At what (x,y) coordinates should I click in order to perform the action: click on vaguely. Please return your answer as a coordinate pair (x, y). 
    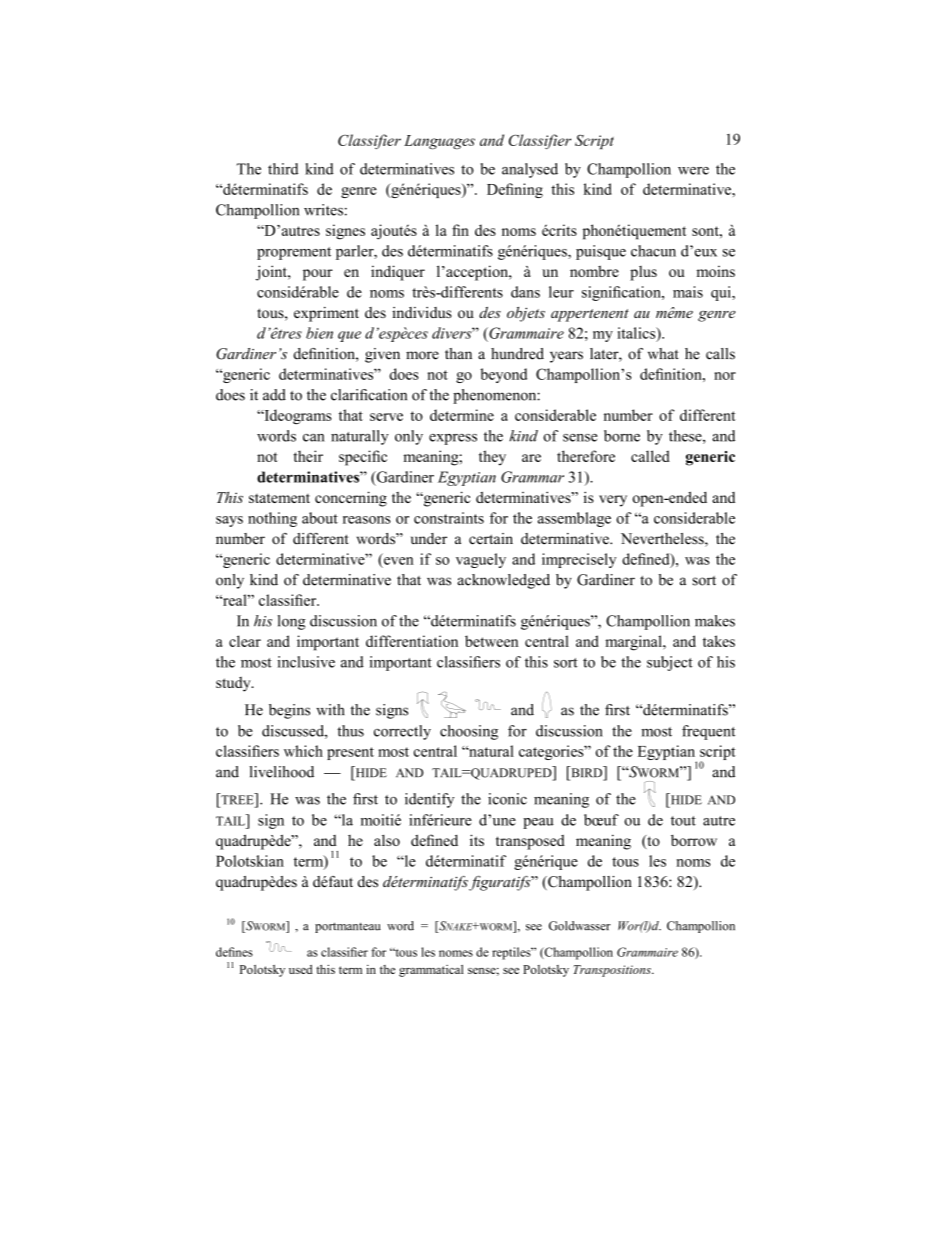
    Looking at the image, I should click on (481, 560).
